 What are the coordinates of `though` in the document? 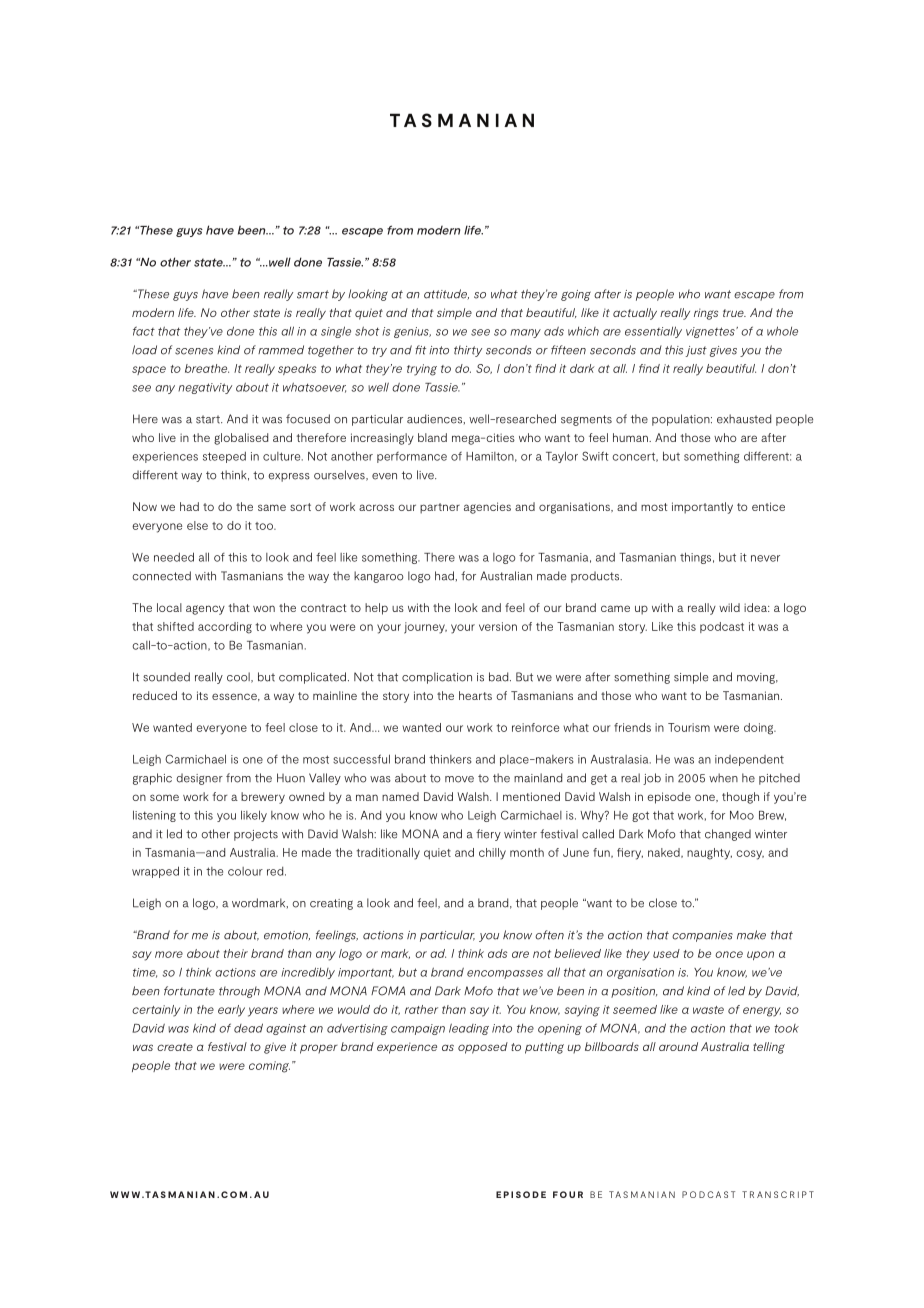 It's located at (740, 798).
